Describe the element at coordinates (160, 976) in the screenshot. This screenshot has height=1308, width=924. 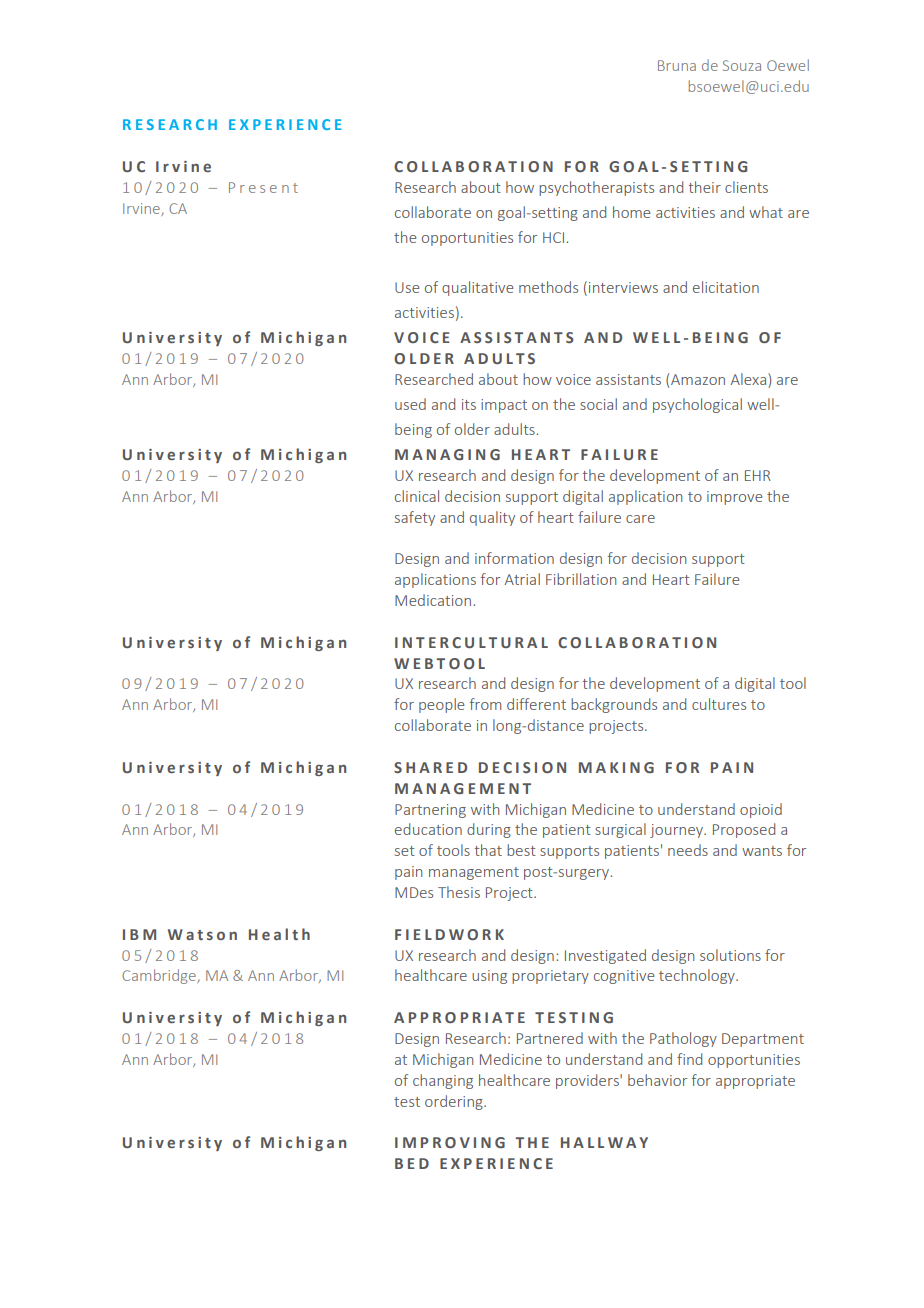
I see `Cambridge` at that location.
